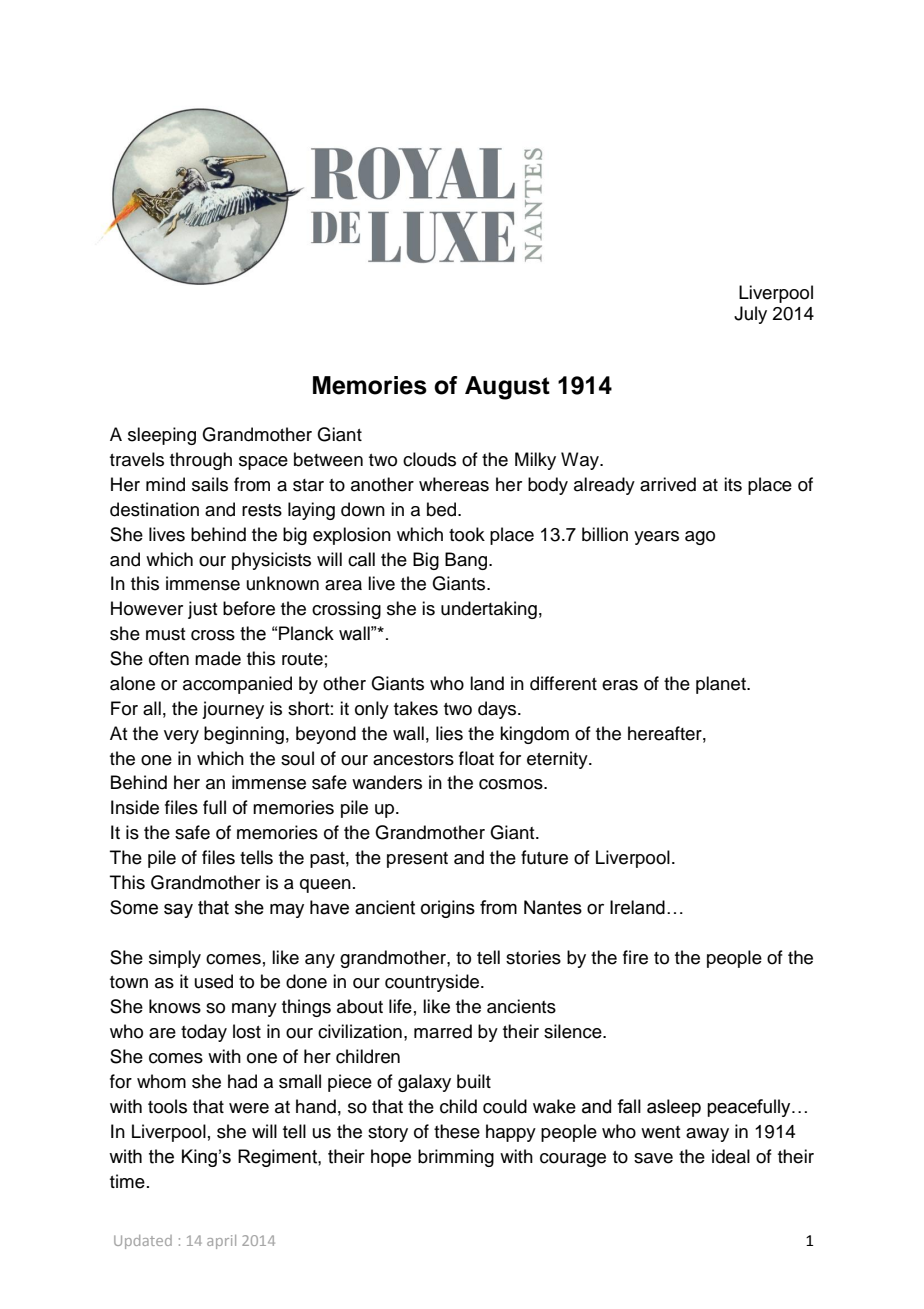  Describe the element at coordinates (443, 1031) in the image. I see `marred` at that location.
